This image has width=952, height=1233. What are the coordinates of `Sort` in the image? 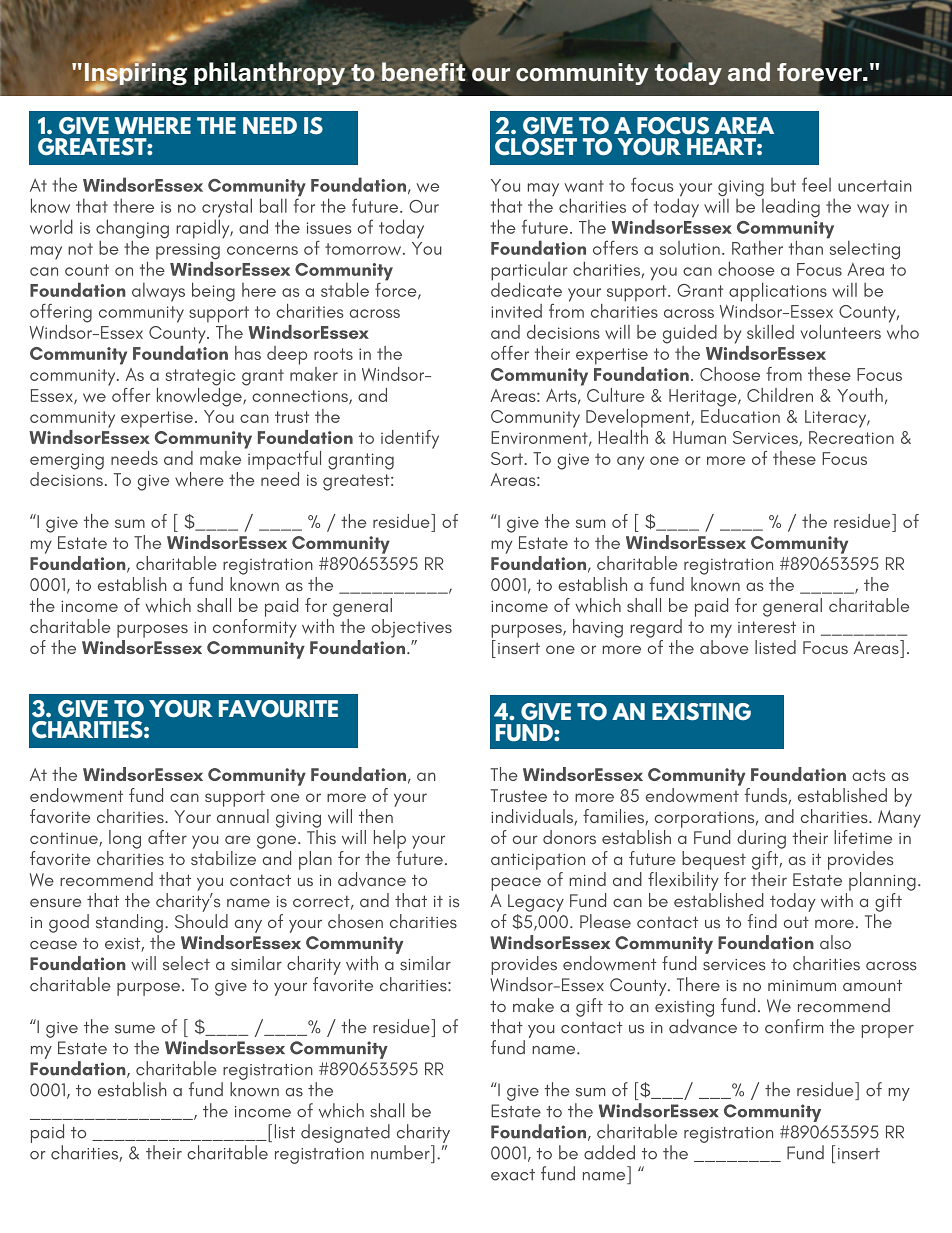 It's located at (507, 458).
